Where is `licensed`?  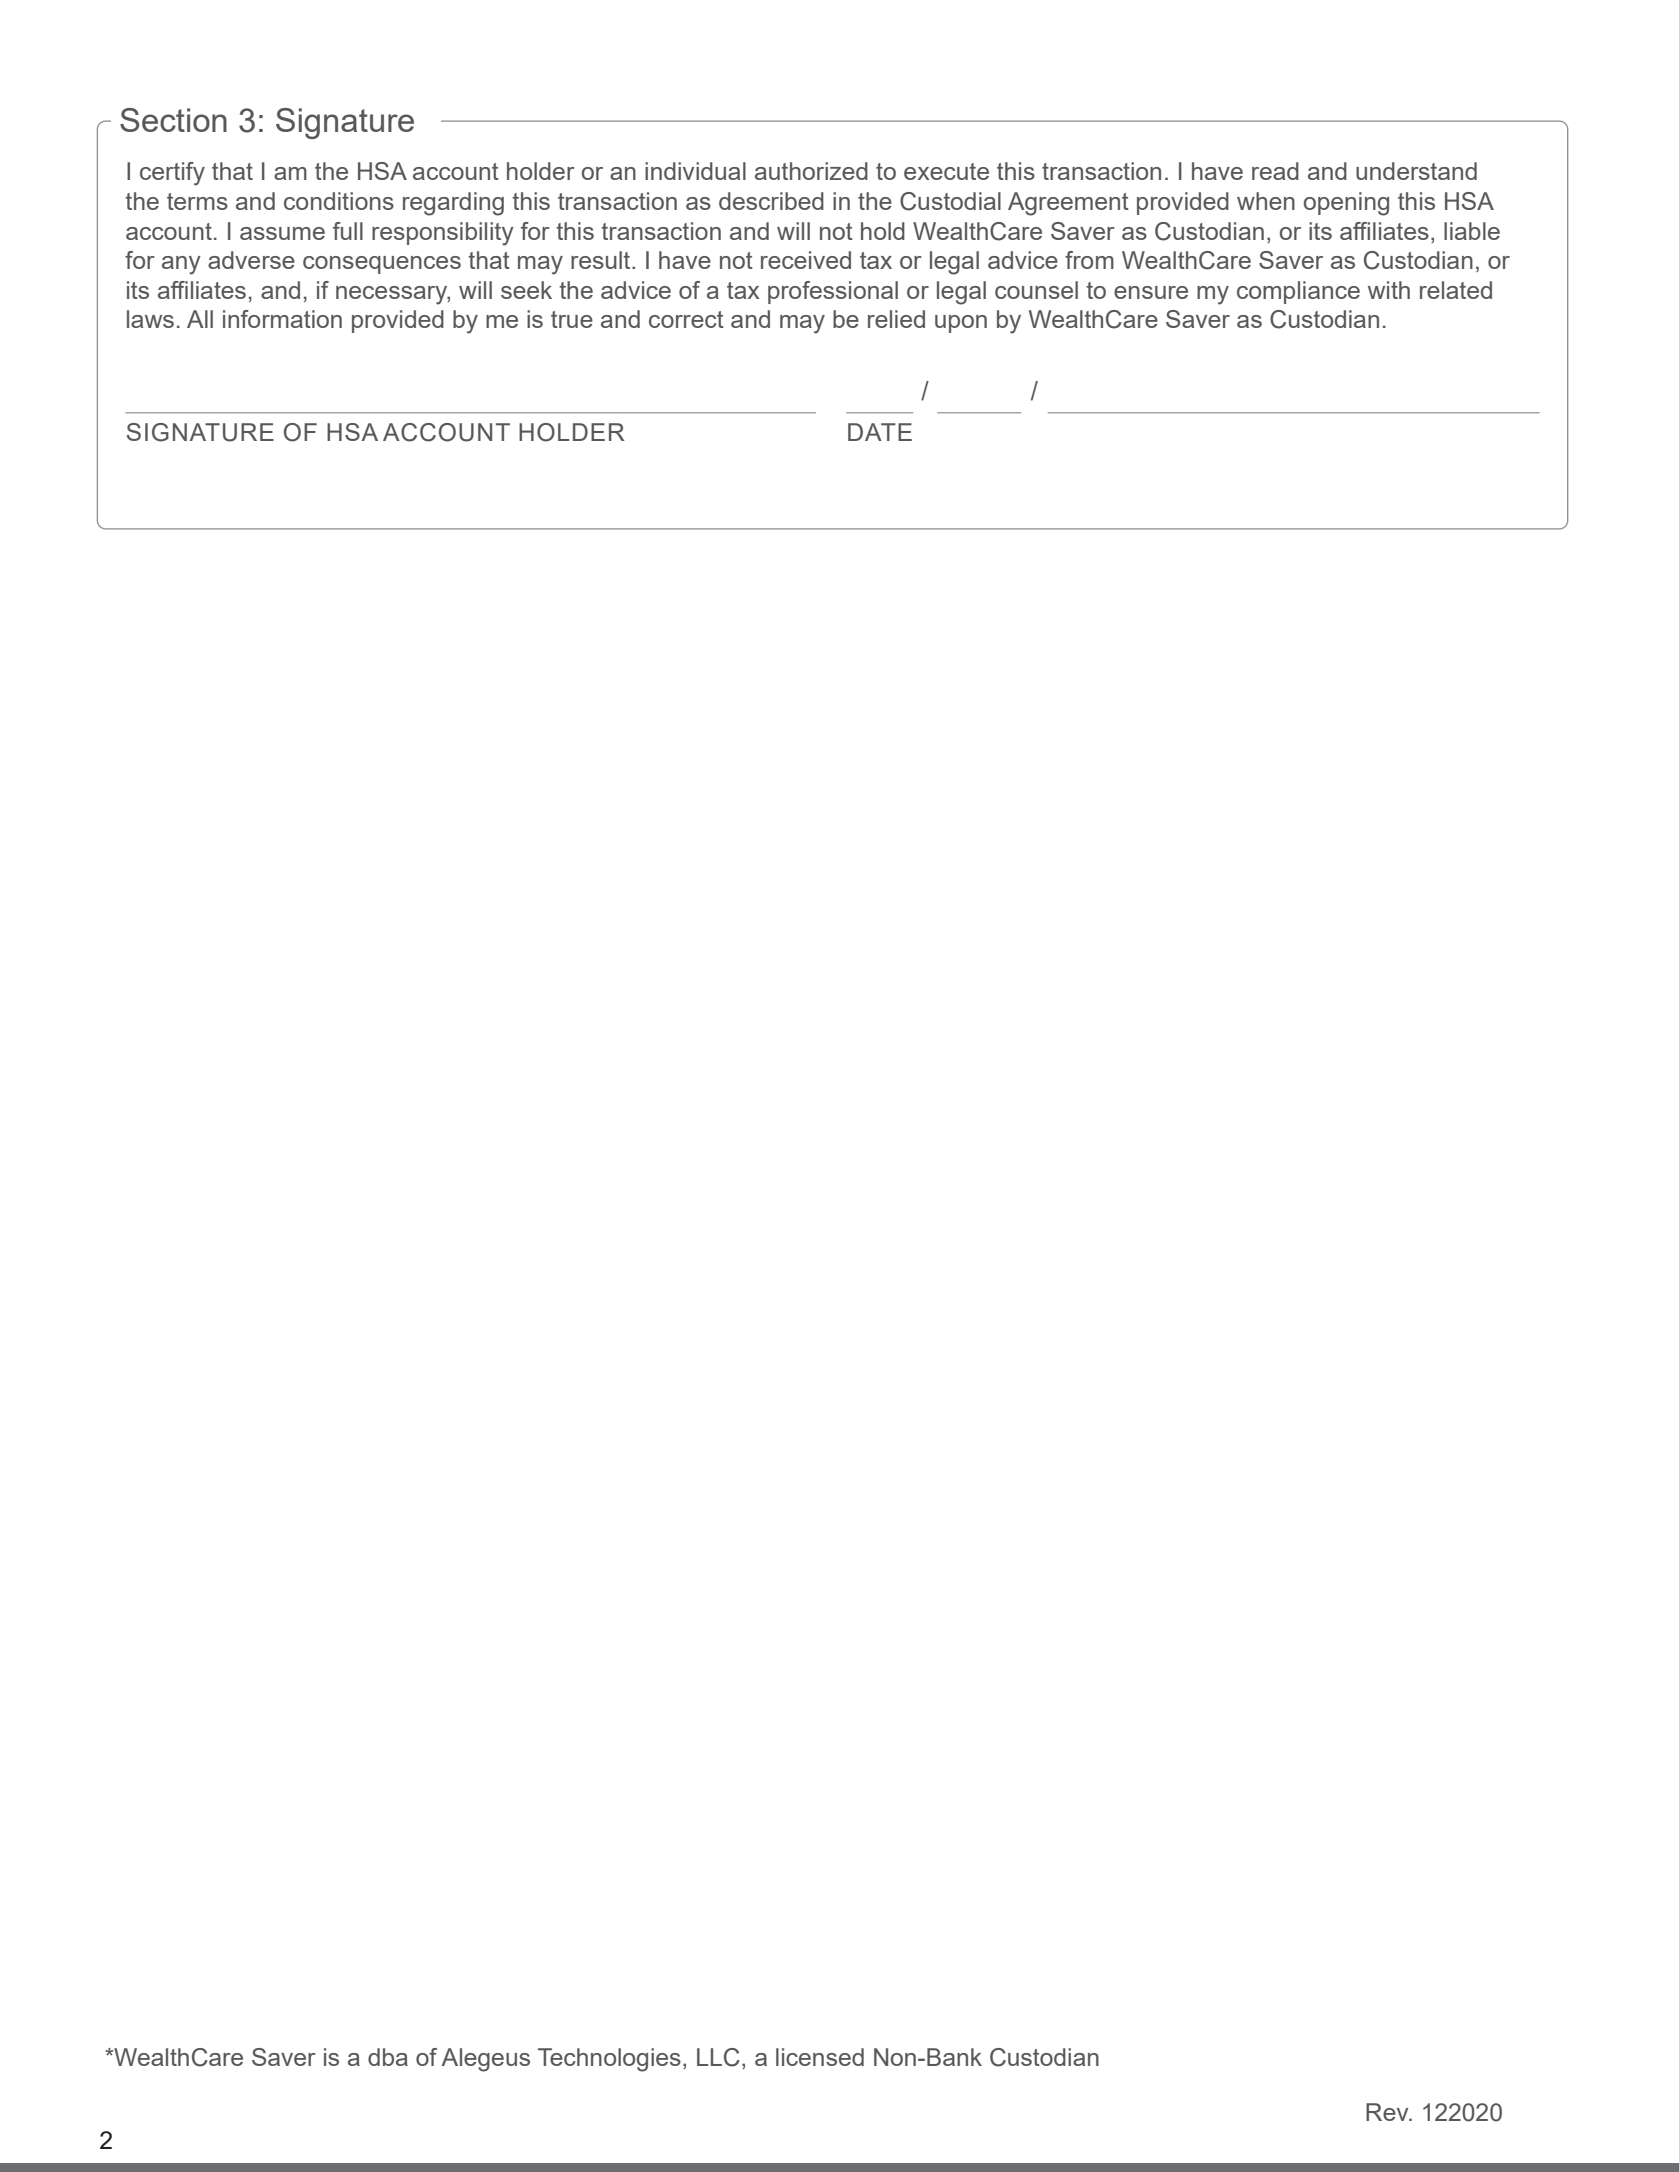
licensed is located at coordinates (820, 2057).
